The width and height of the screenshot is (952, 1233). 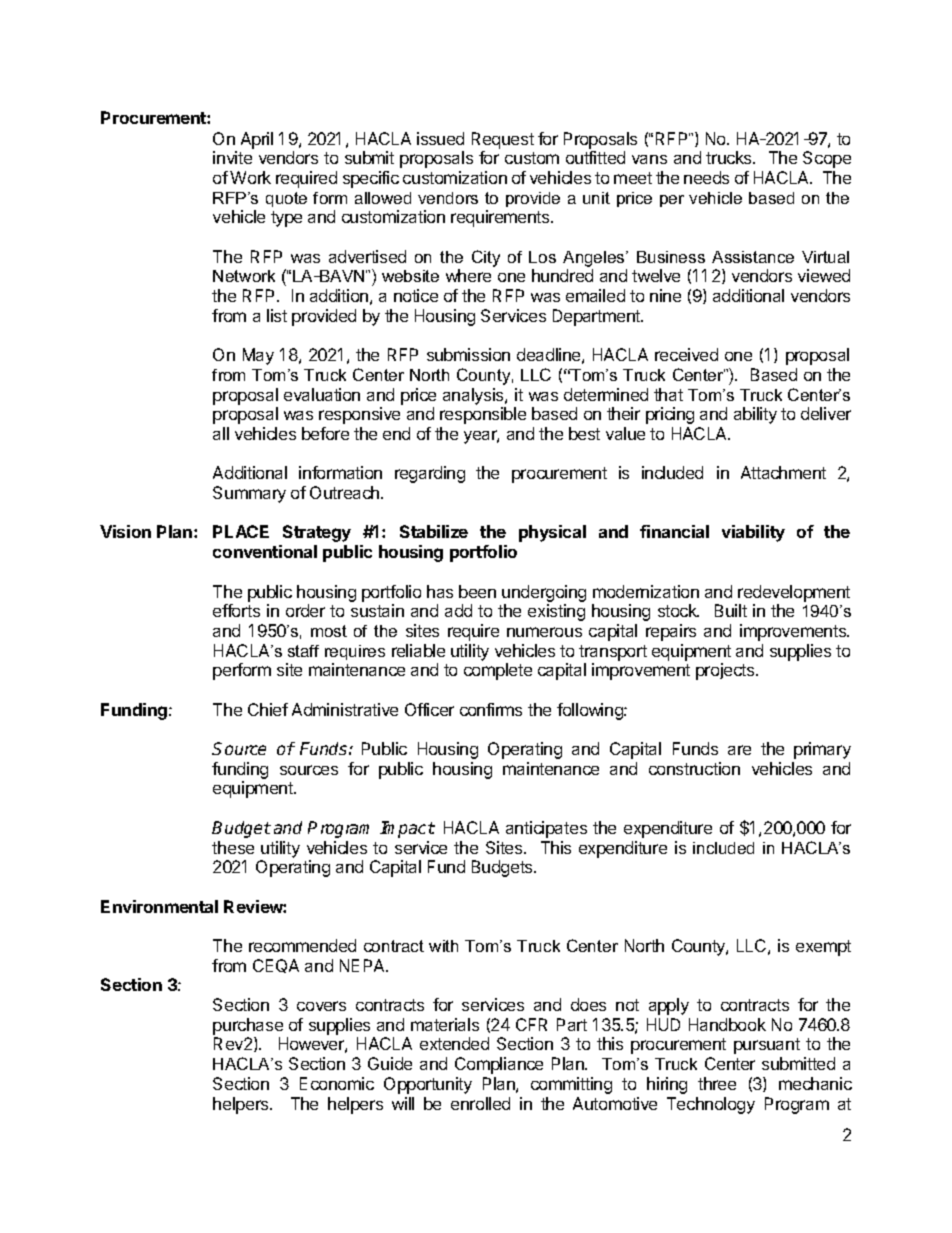 I want to click on purchase, so click(x=248, y=1028).
